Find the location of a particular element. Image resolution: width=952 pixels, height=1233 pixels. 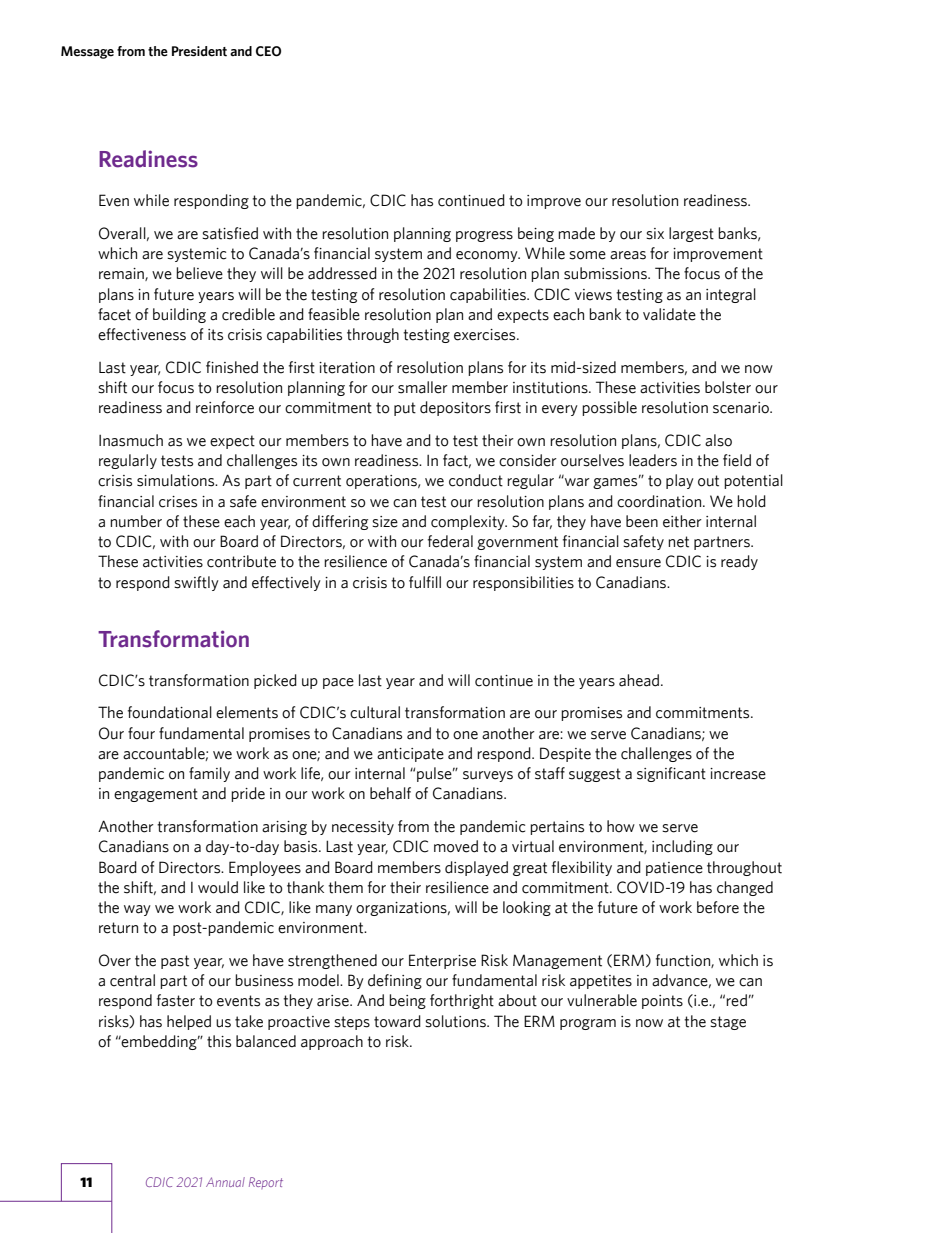

significant is located at coordinates (671, 774).
